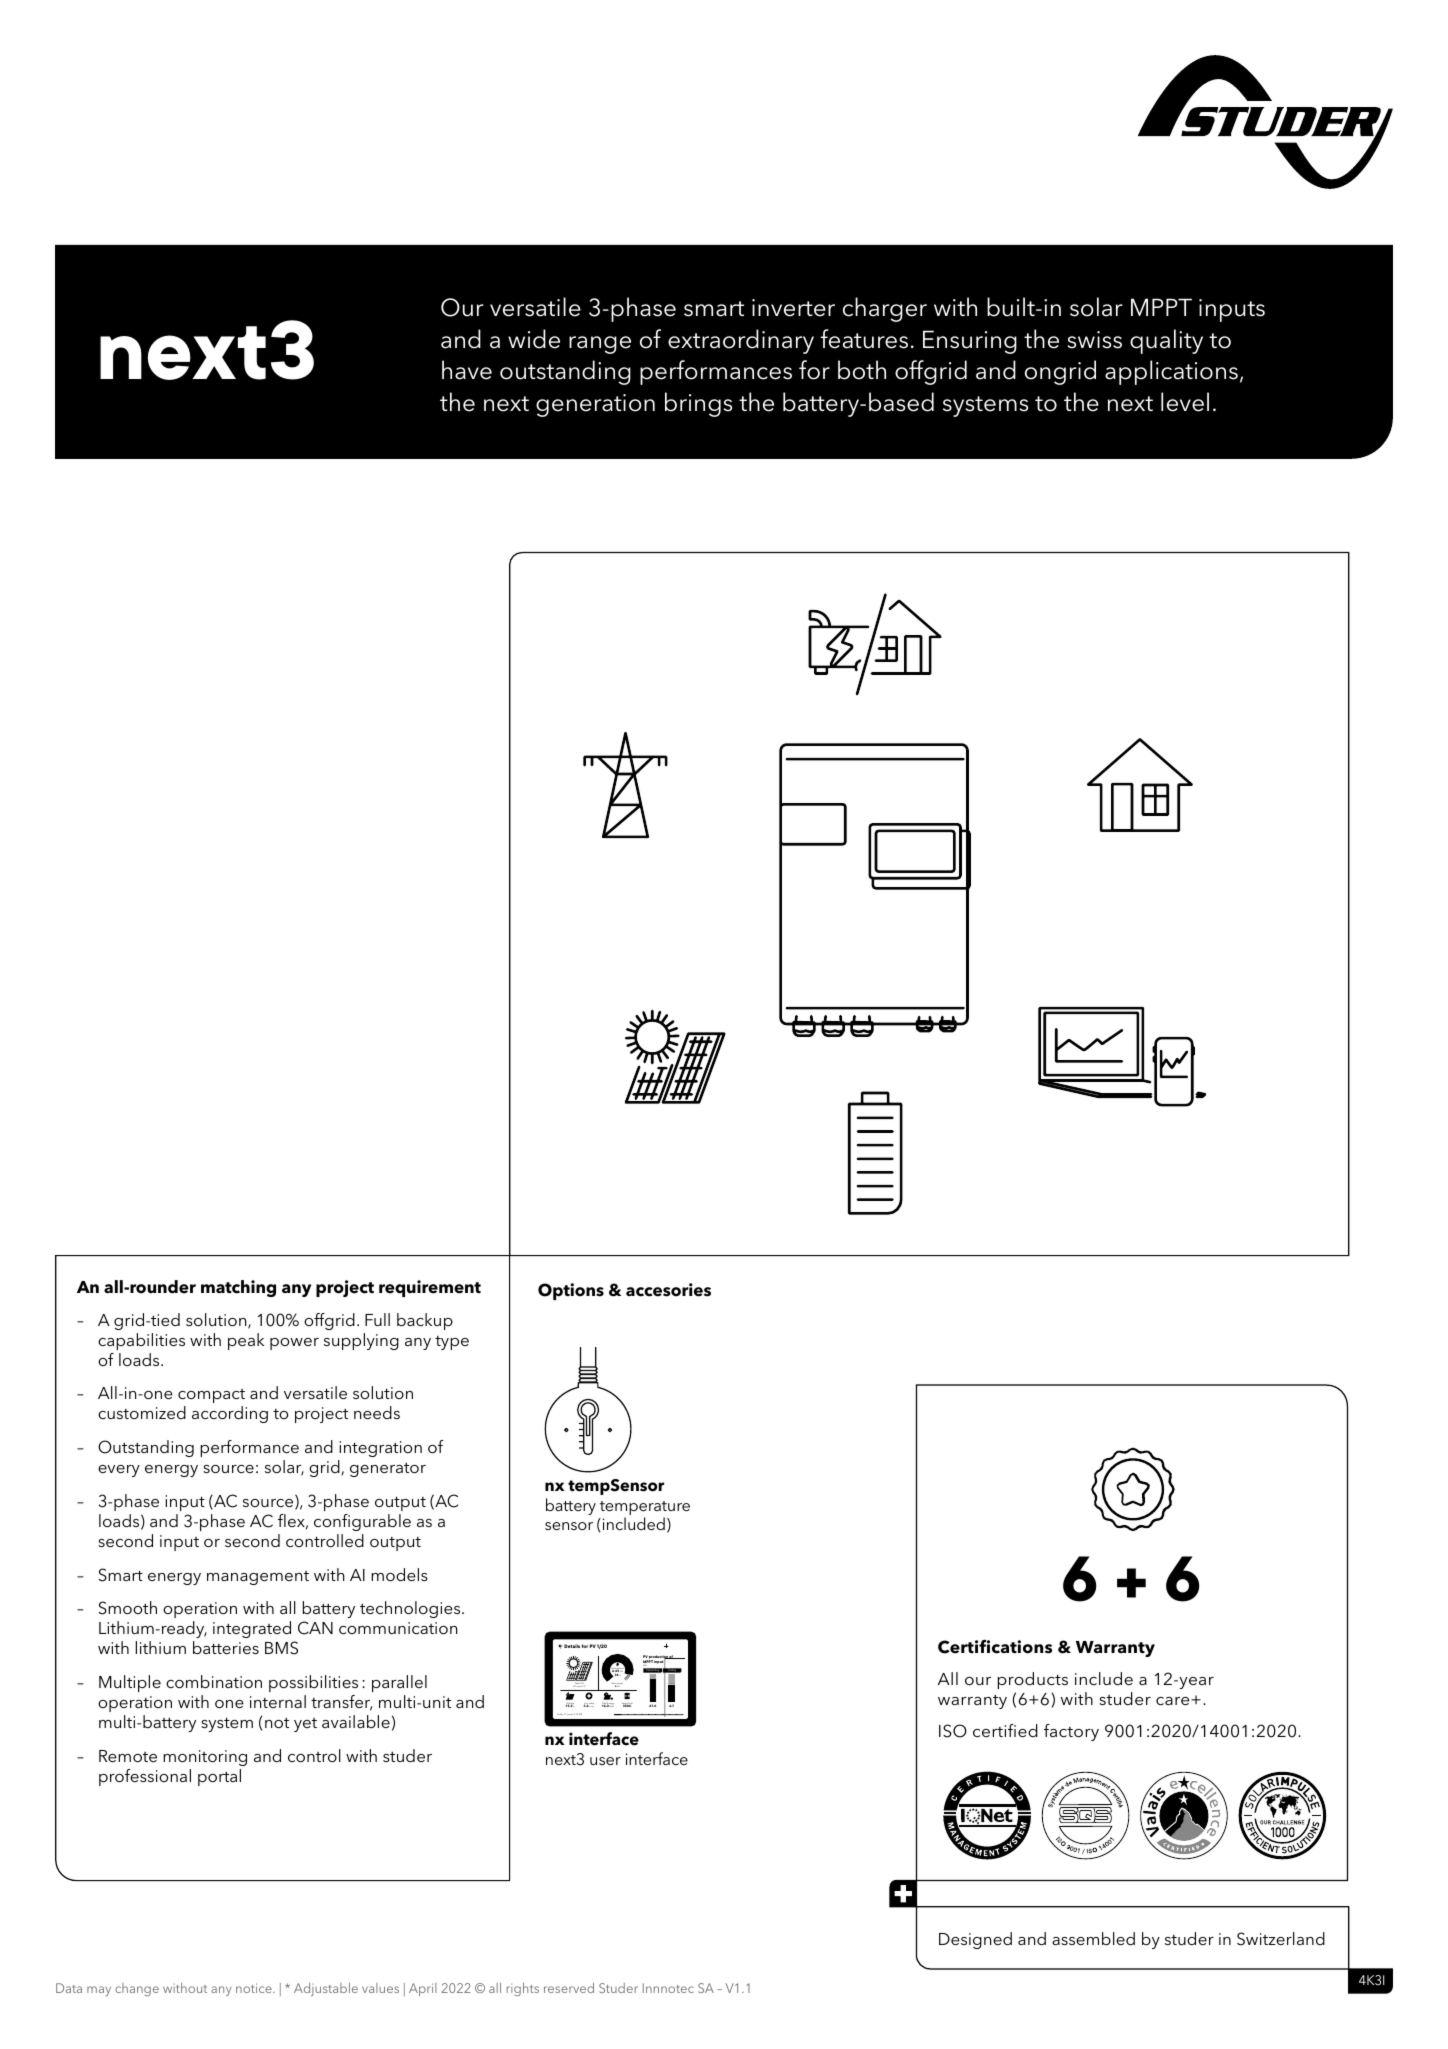 The height and width of the document is (2049, 1448). Describe the element at coordinates (467, 370) in the document. I see `have` at that location.
